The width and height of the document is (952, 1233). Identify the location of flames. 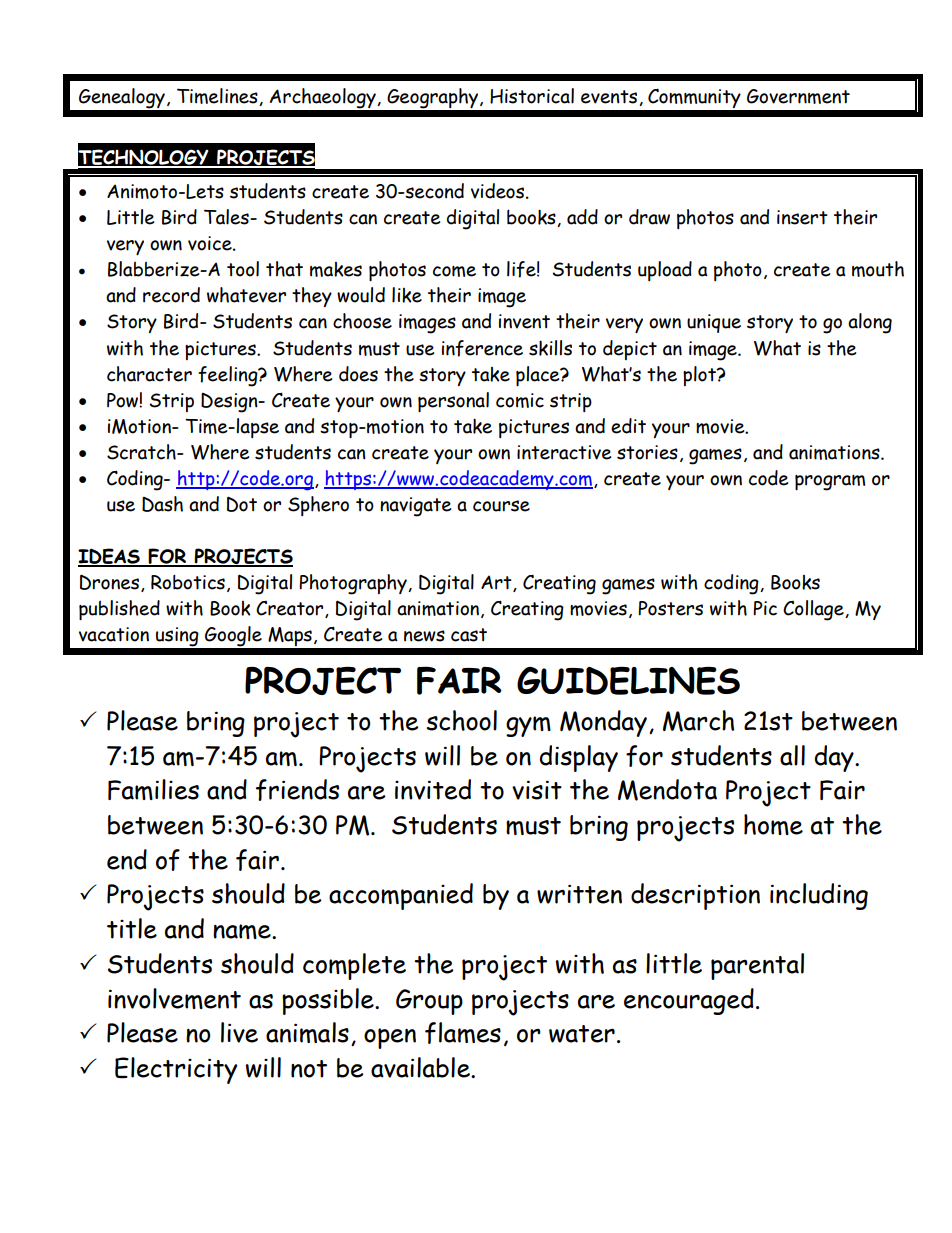
(463, 1033).
